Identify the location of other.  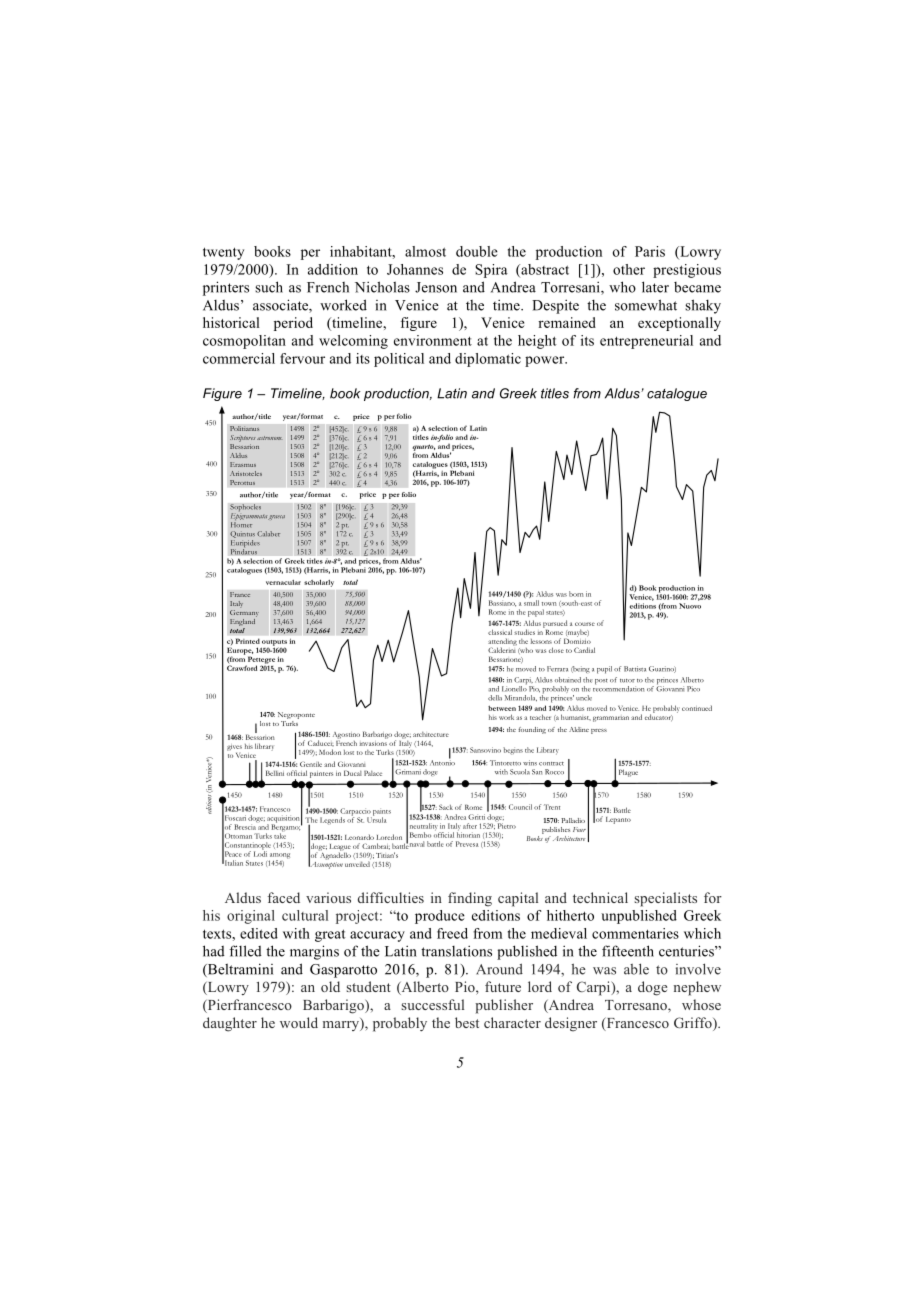
(629, 269).
